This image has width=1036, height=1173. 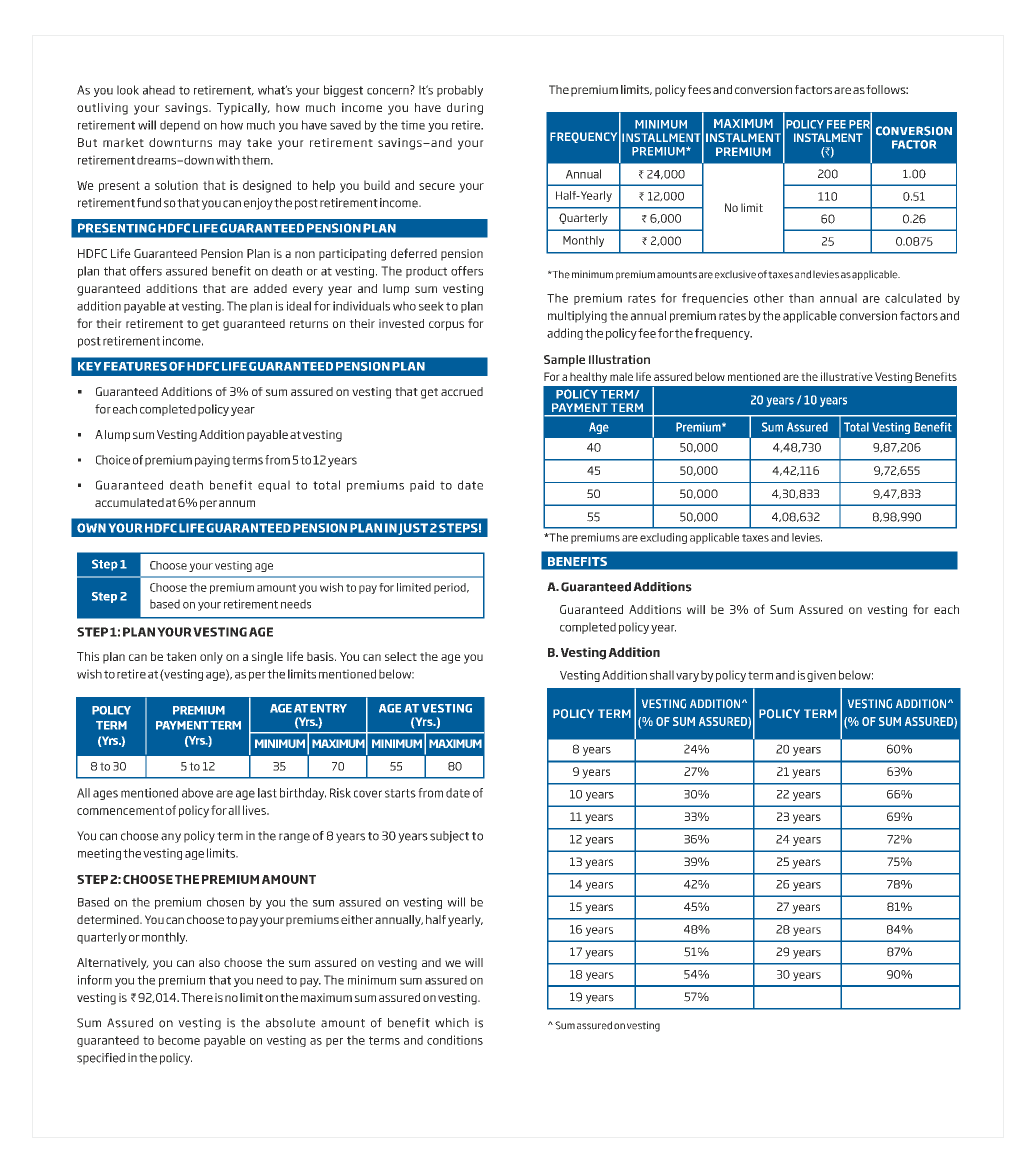 I want to click on during, so click(x=465, y=109).
